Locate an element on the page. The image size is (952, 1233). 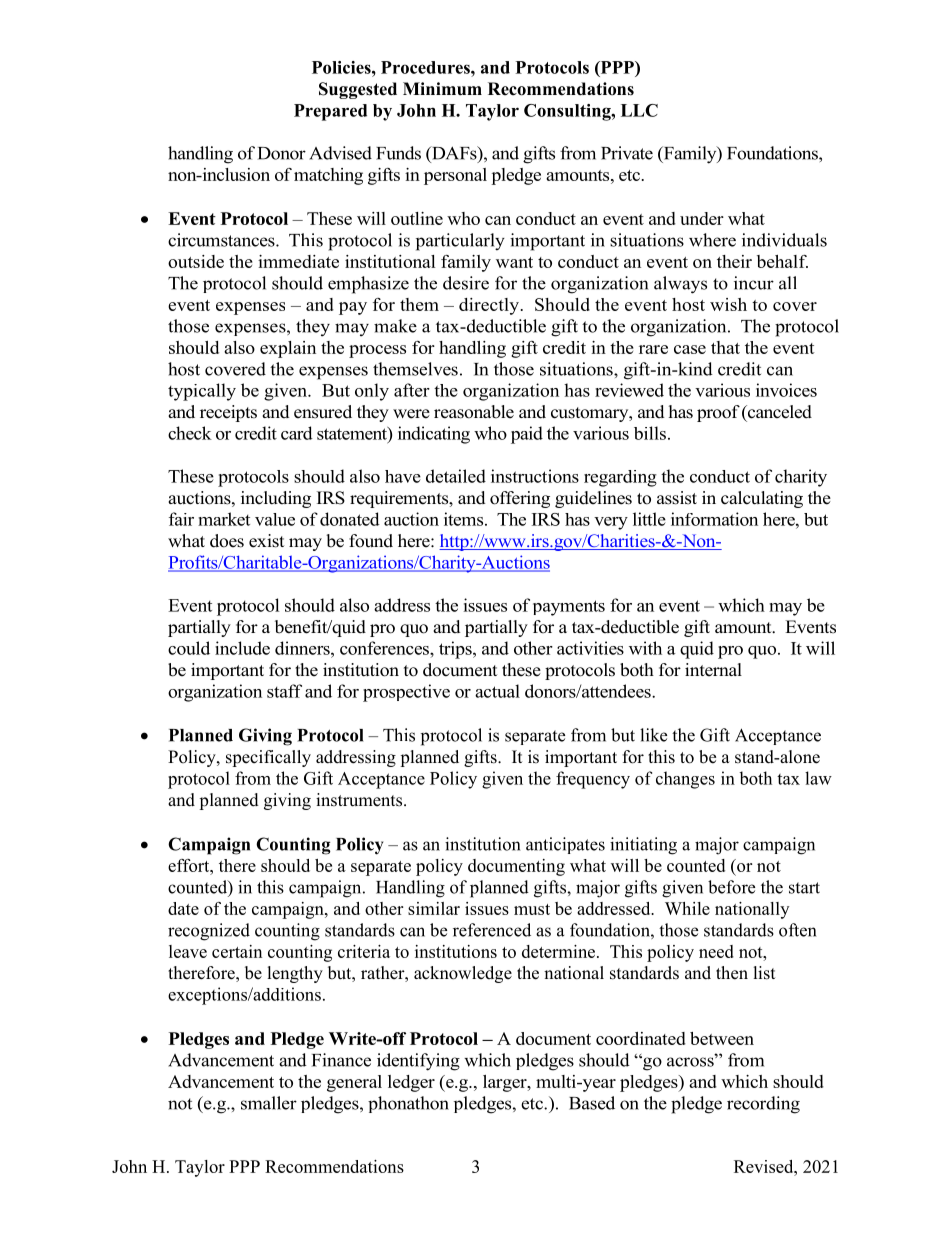
Minimum is located at coordinates (442, 89).
